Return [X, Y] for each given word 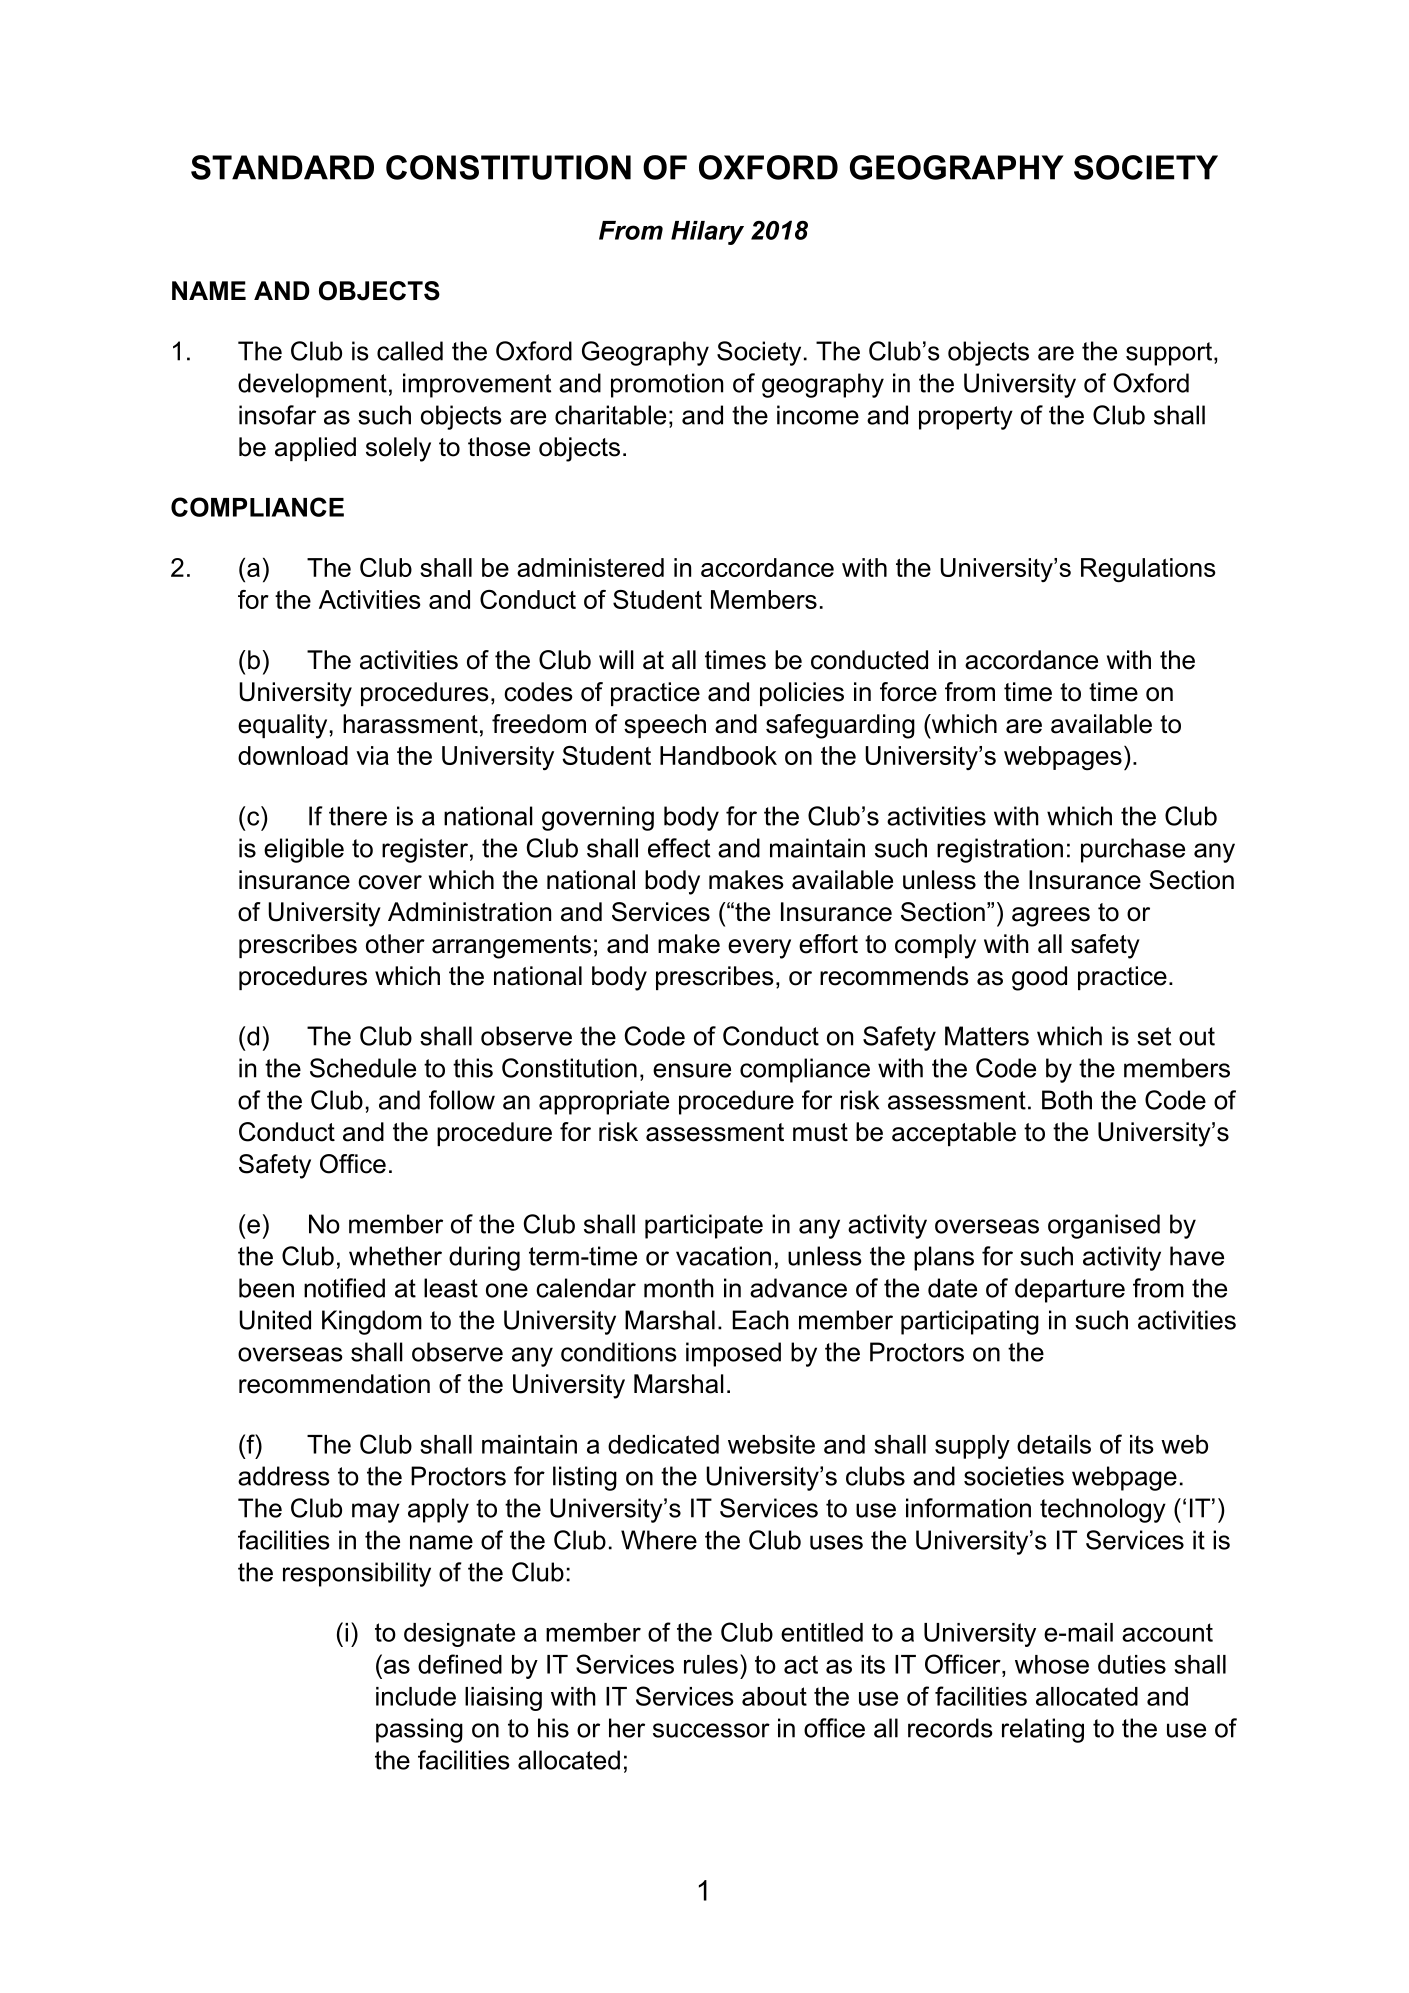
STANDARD [282, 167]
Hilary [707, 233]
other [395, 944]
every [759, 949]
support [1169, 354]
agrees [1051, 917]
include [416, 1696]
